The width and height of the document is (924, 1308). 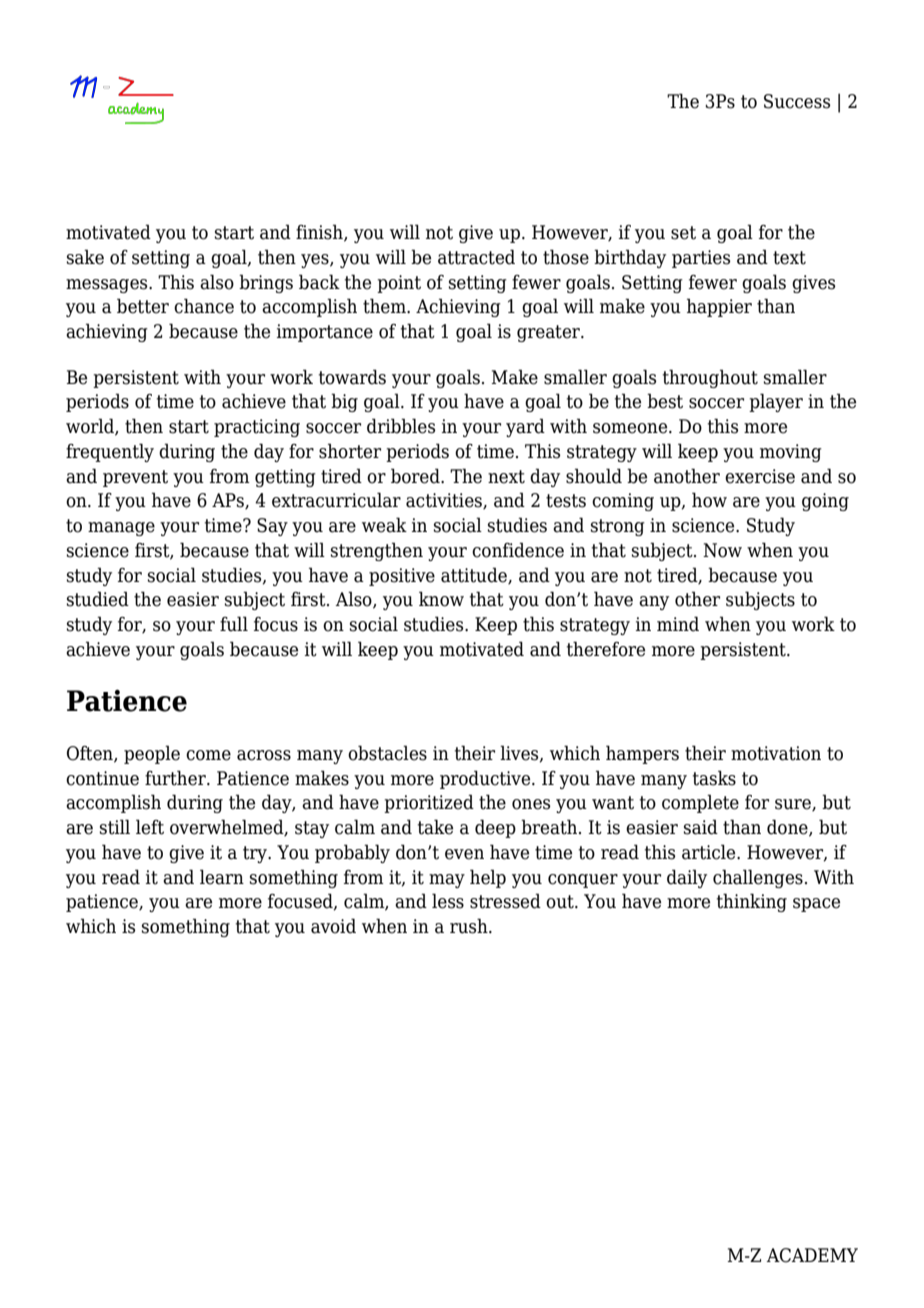 I want to click on know, so click(x=441, y=599).
